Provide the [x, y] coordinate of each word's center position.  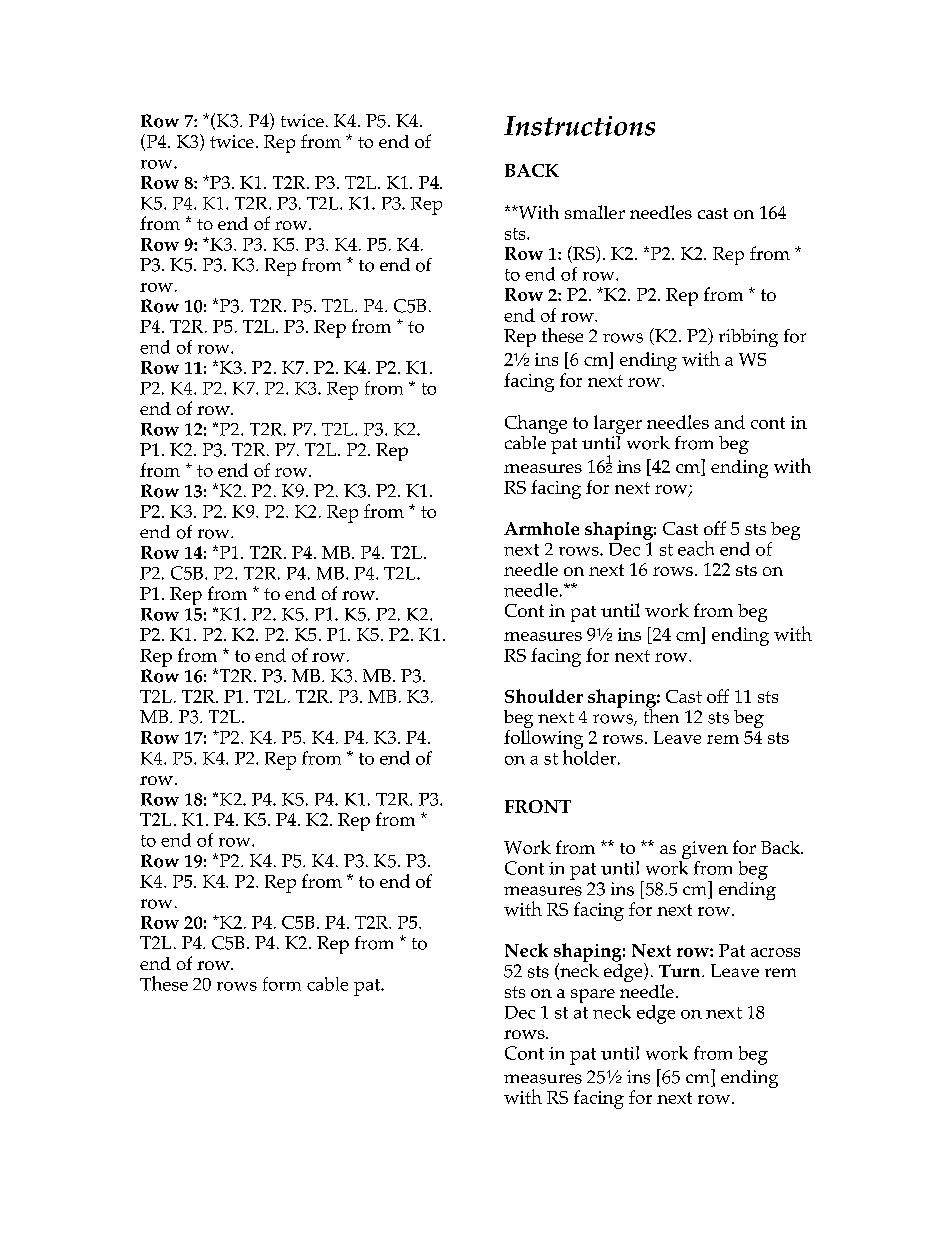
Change [536, 424]
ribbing [748, 338]
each [696, 548]
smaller [595, 212]
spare [593, 996]
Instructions [579, 126]
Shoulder [544, 696]
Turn [681, 970]
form [282, 984]
